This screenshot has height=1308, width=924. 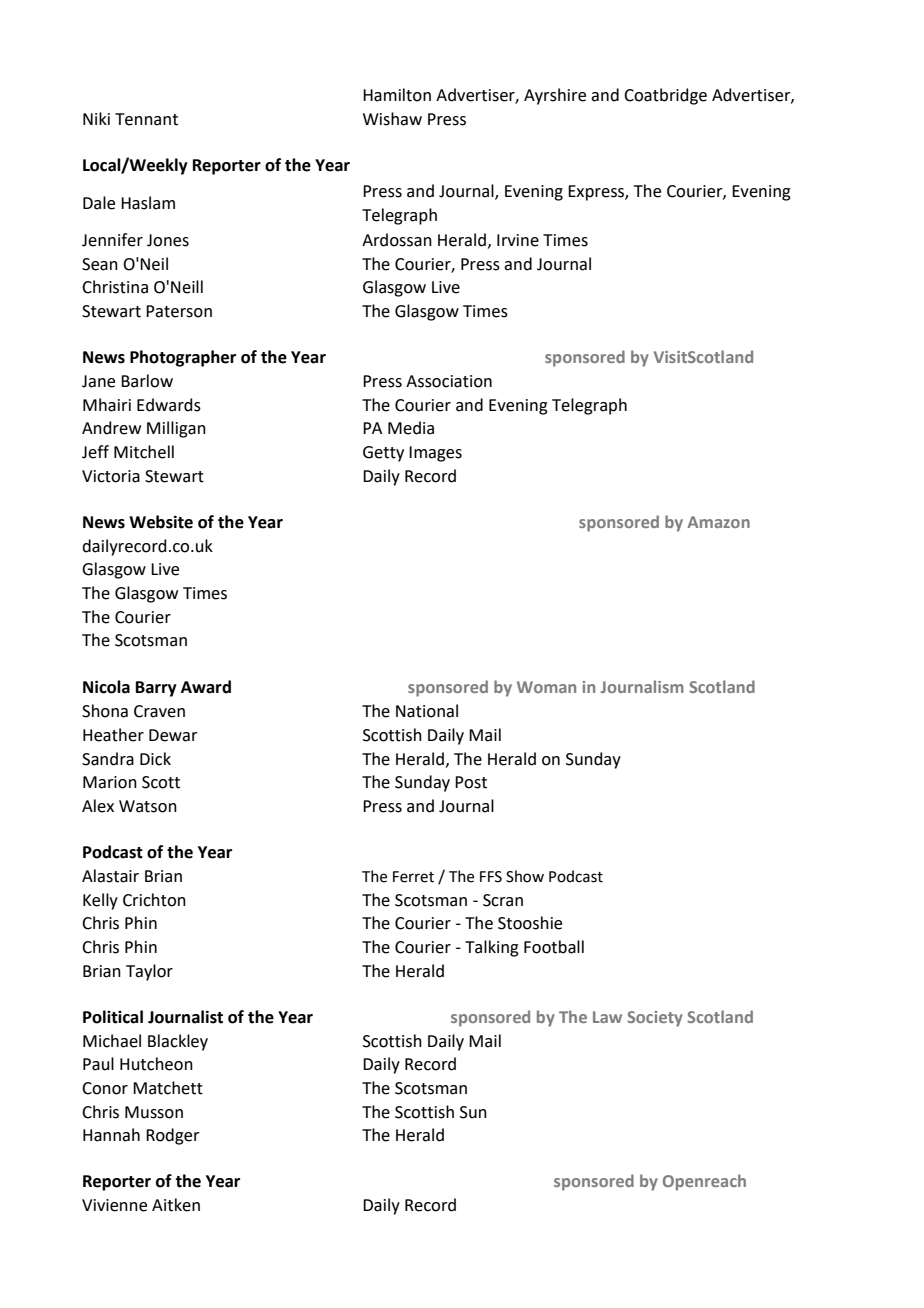 I want to click on Irvine, so click(x=518, y=240).
